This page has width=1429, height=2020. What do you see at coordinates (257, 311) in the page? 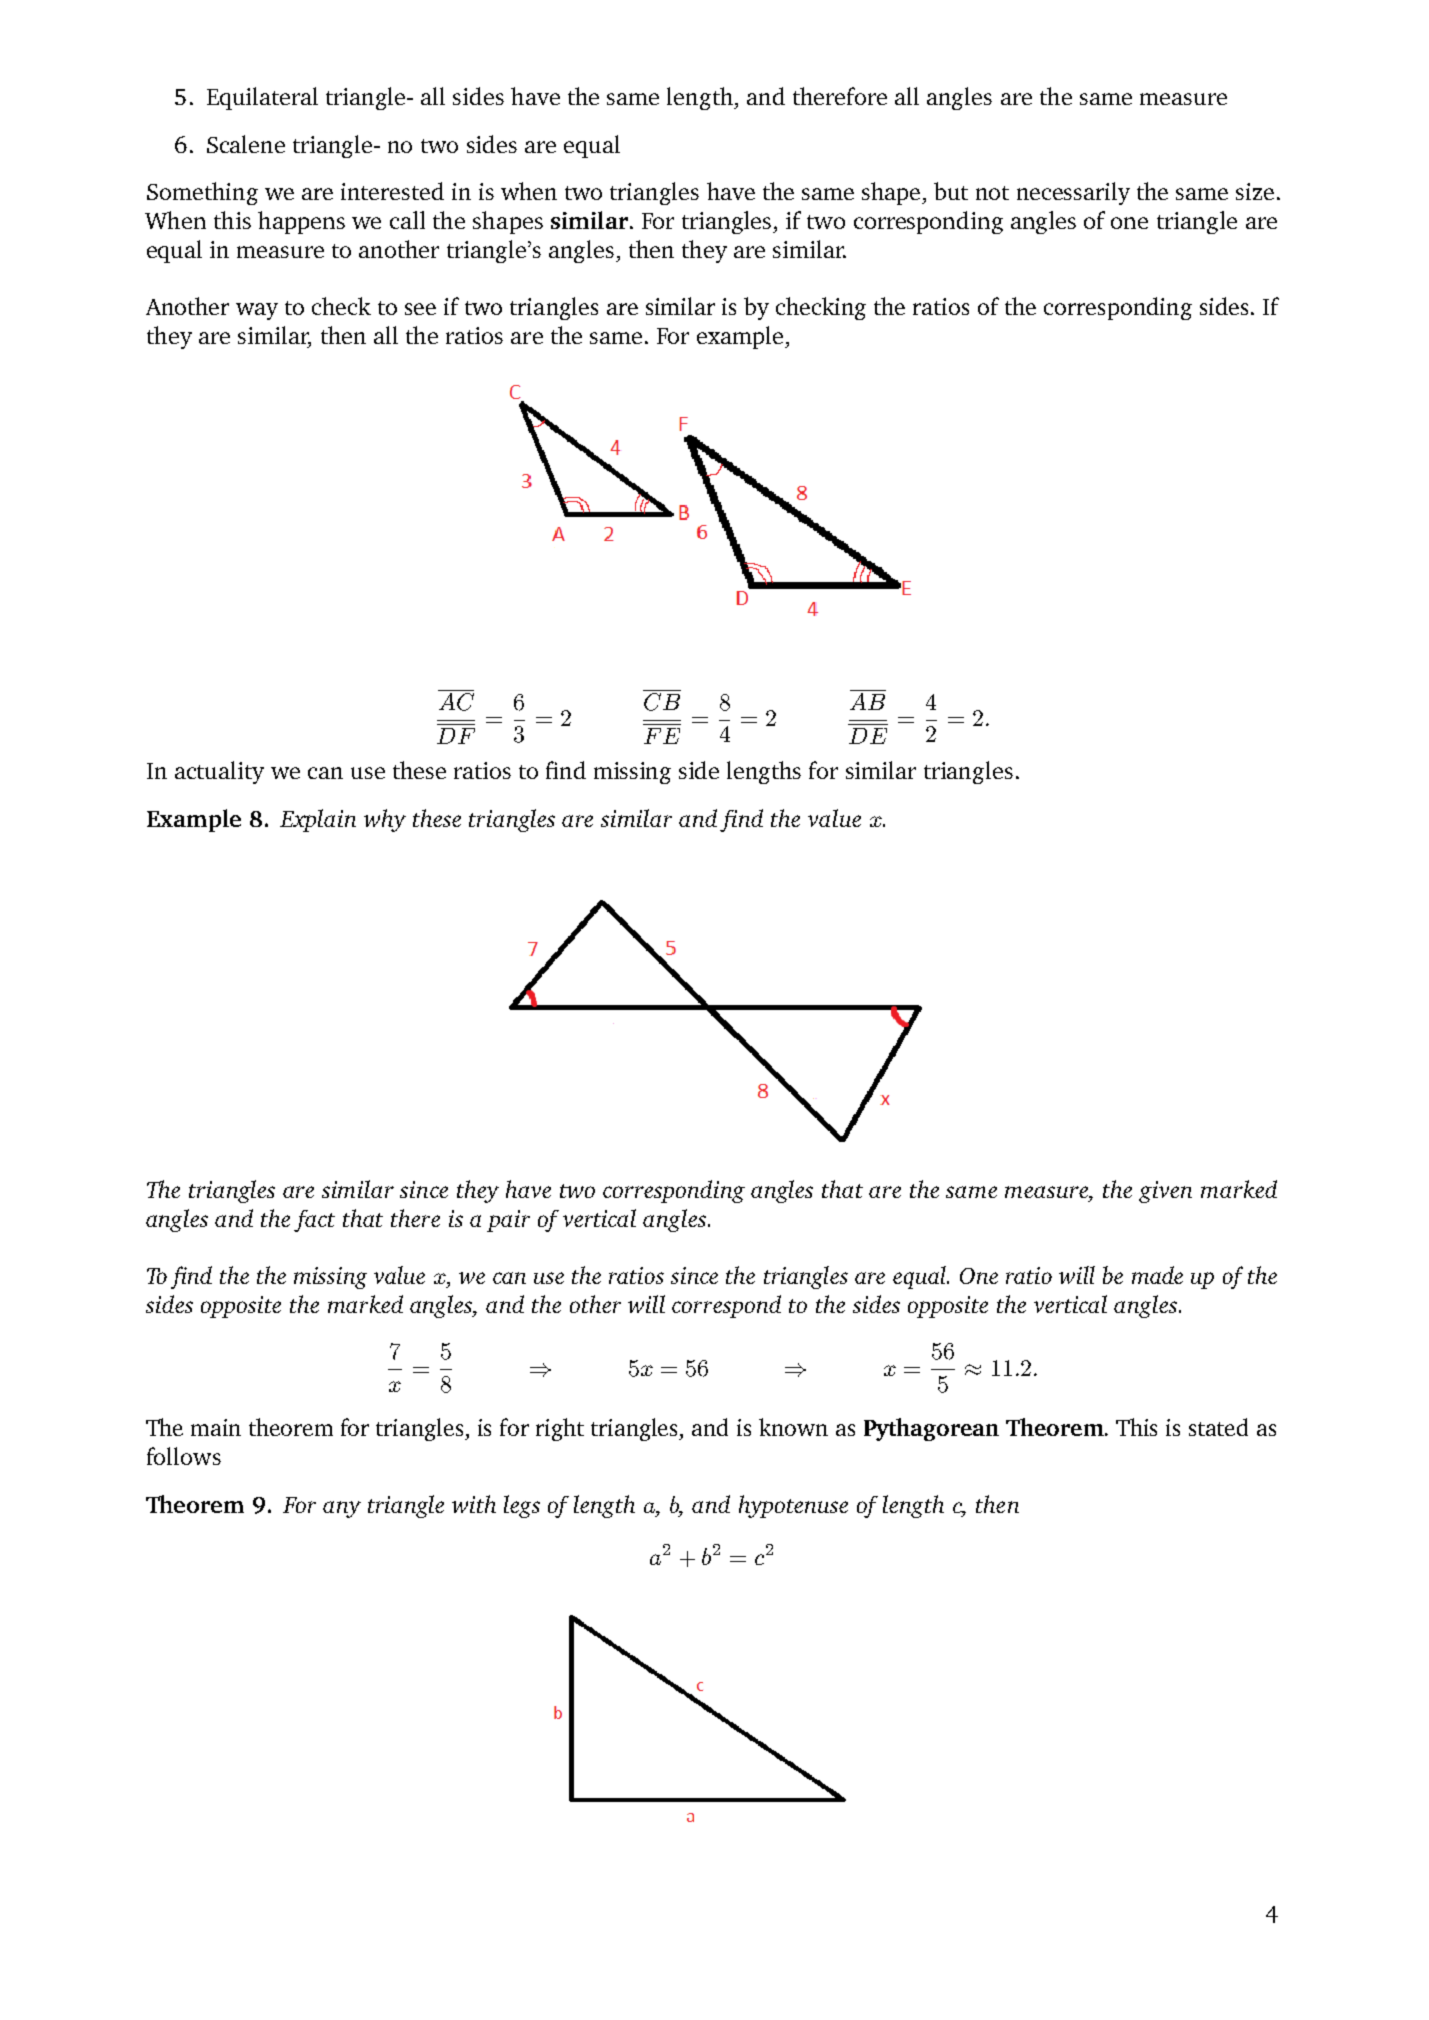
I see `way` at bounding box center [257, 311].
